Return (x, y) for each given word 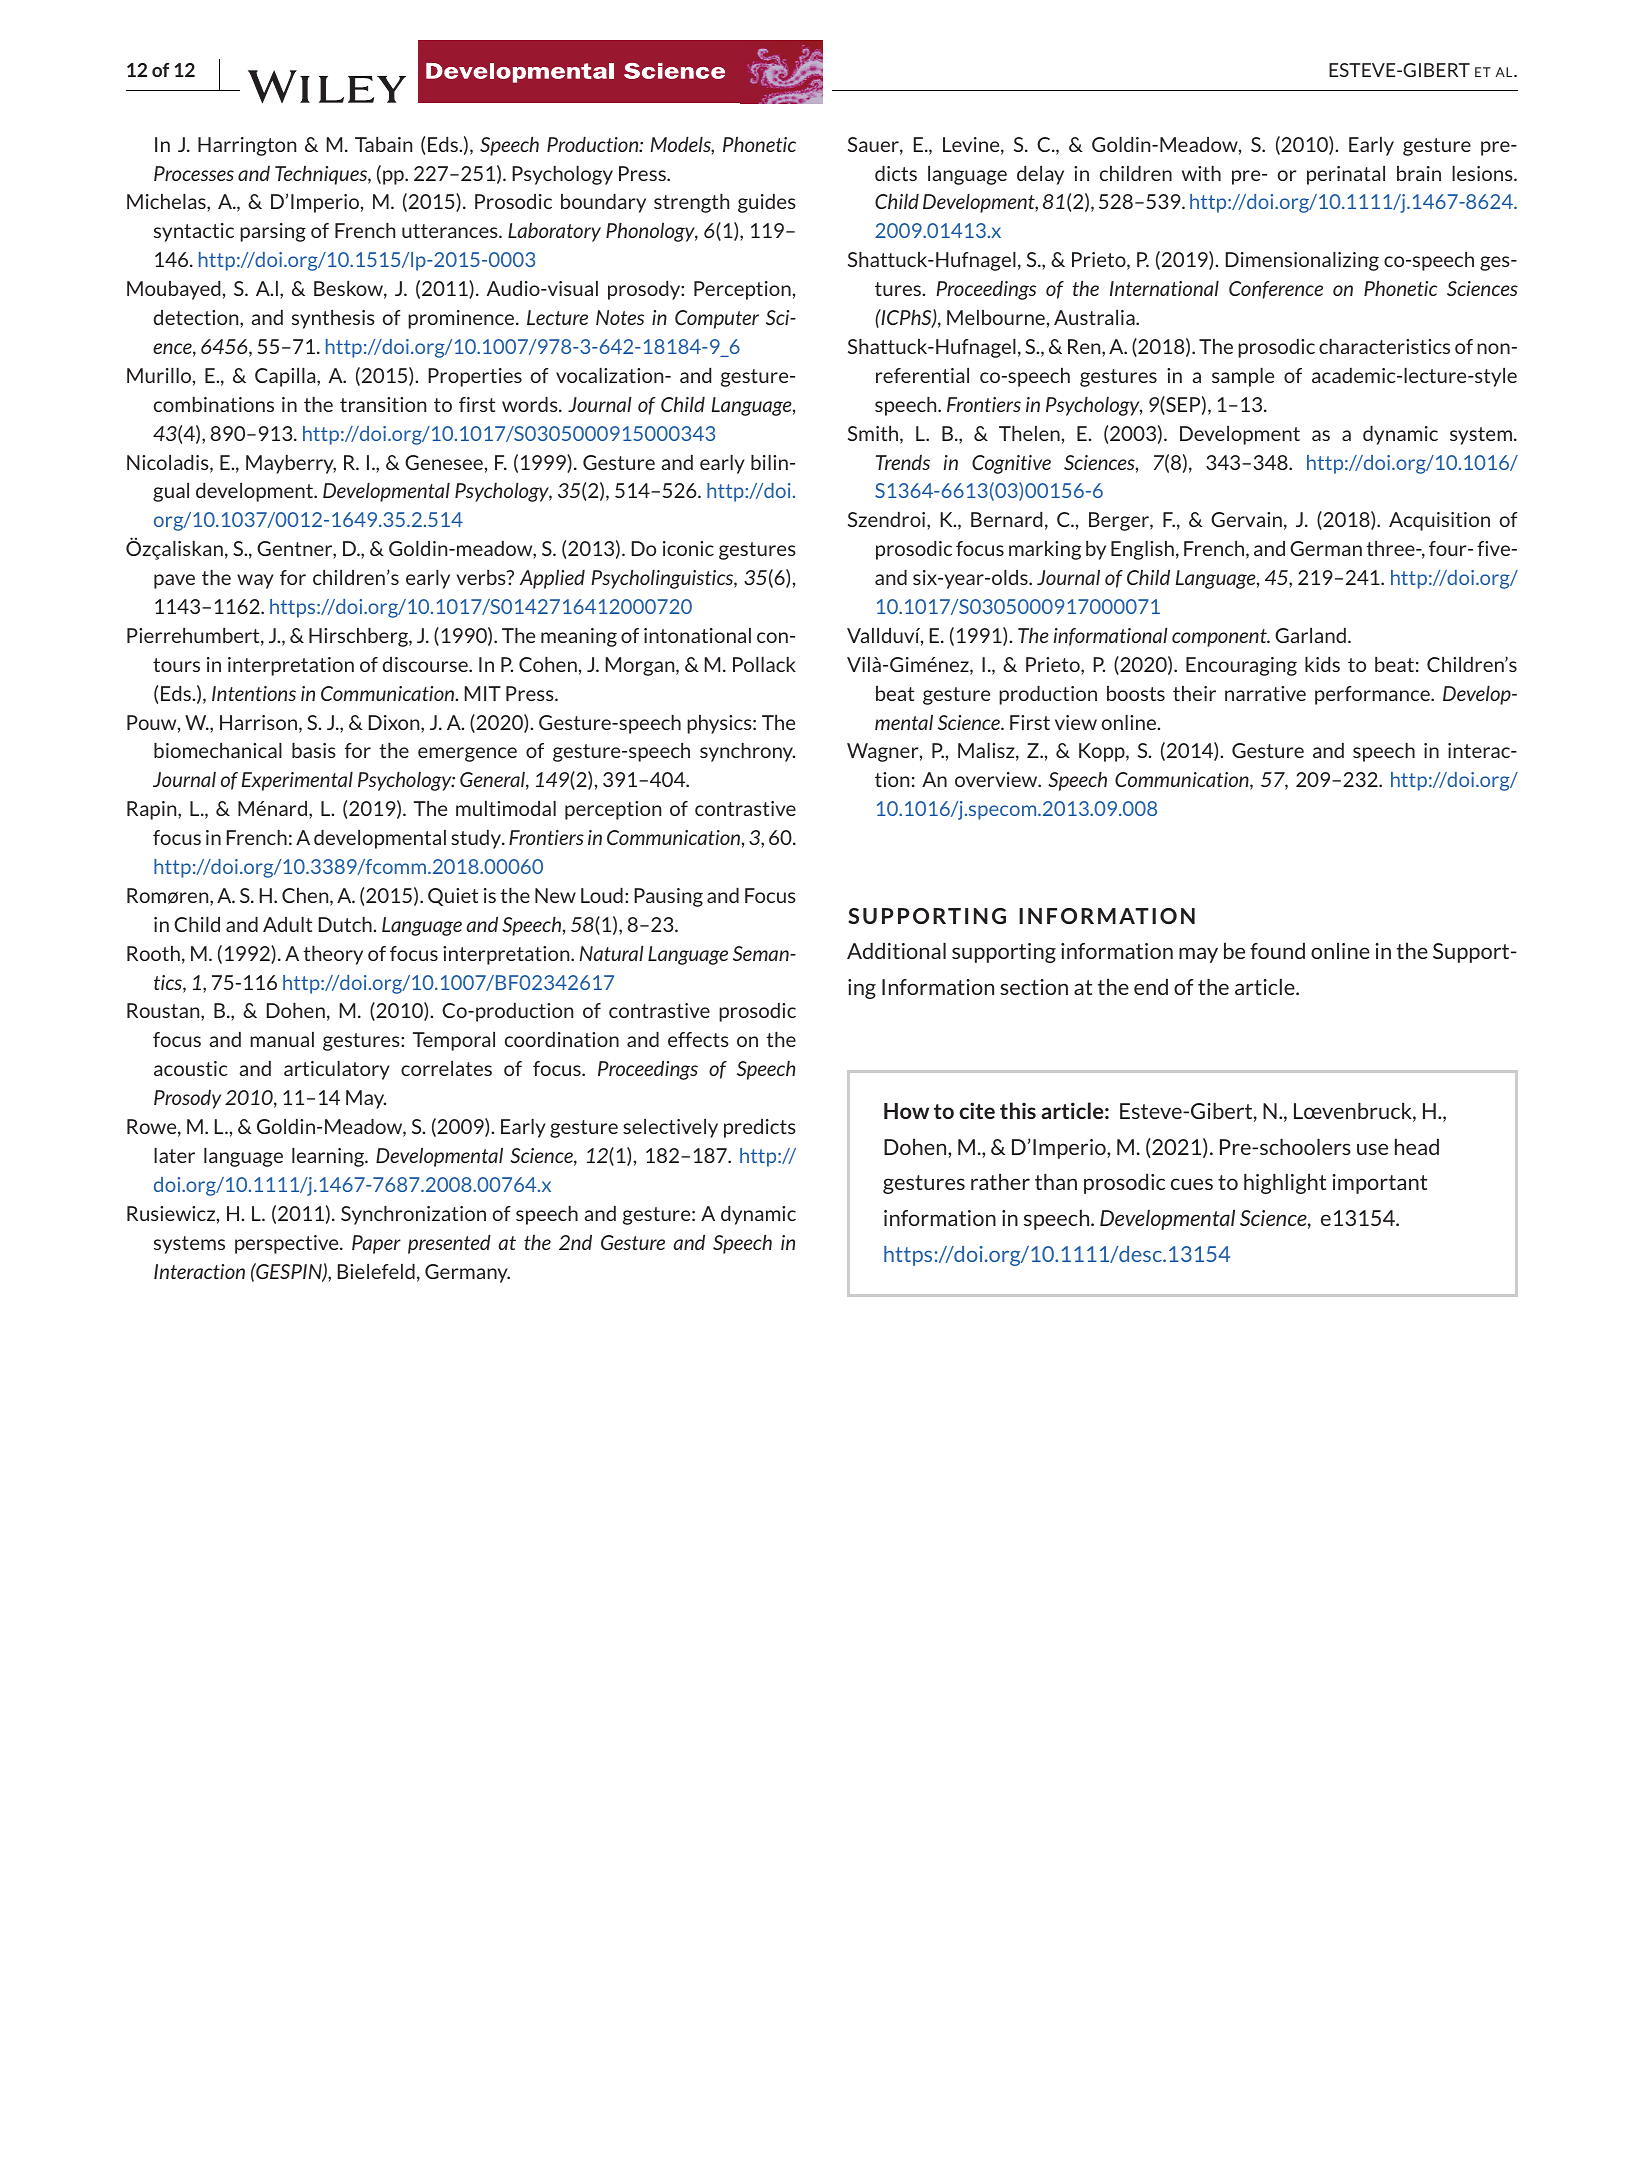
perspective (288, 1244)
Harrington (247, 146)
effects (698, 1039)
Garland (1310, 635)
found (1277, 951)
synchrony (747, 752)
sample (1243, 377)
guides (767, 203)
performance (1373, 695)
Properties (475, 377)
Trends (903, 462)
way (255, 581)
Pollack (764, 664)
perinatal (1346, 175)
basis (314, 750)
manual (282, 1039)
